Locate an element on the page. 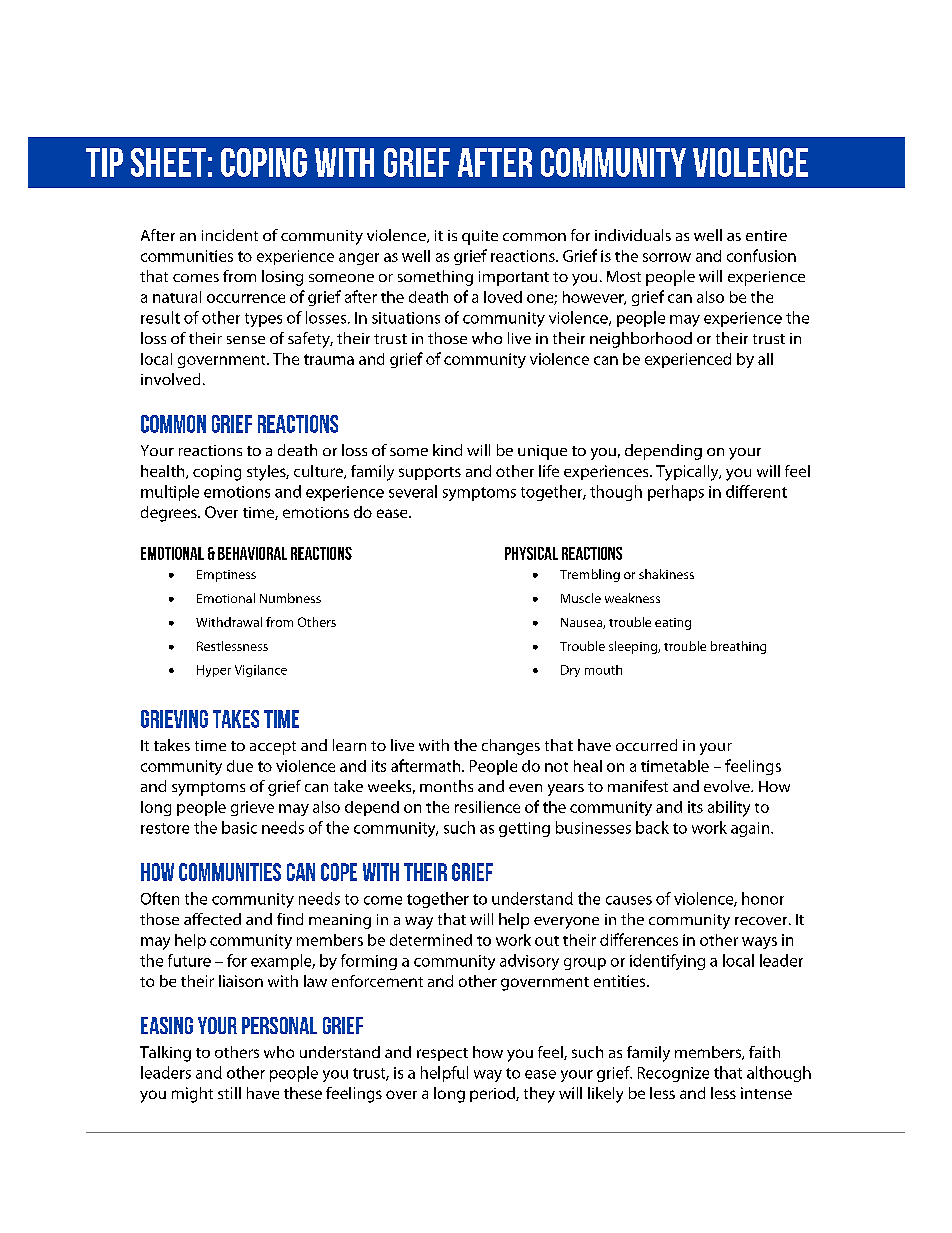  still is located at coordinates (229, 1093).
